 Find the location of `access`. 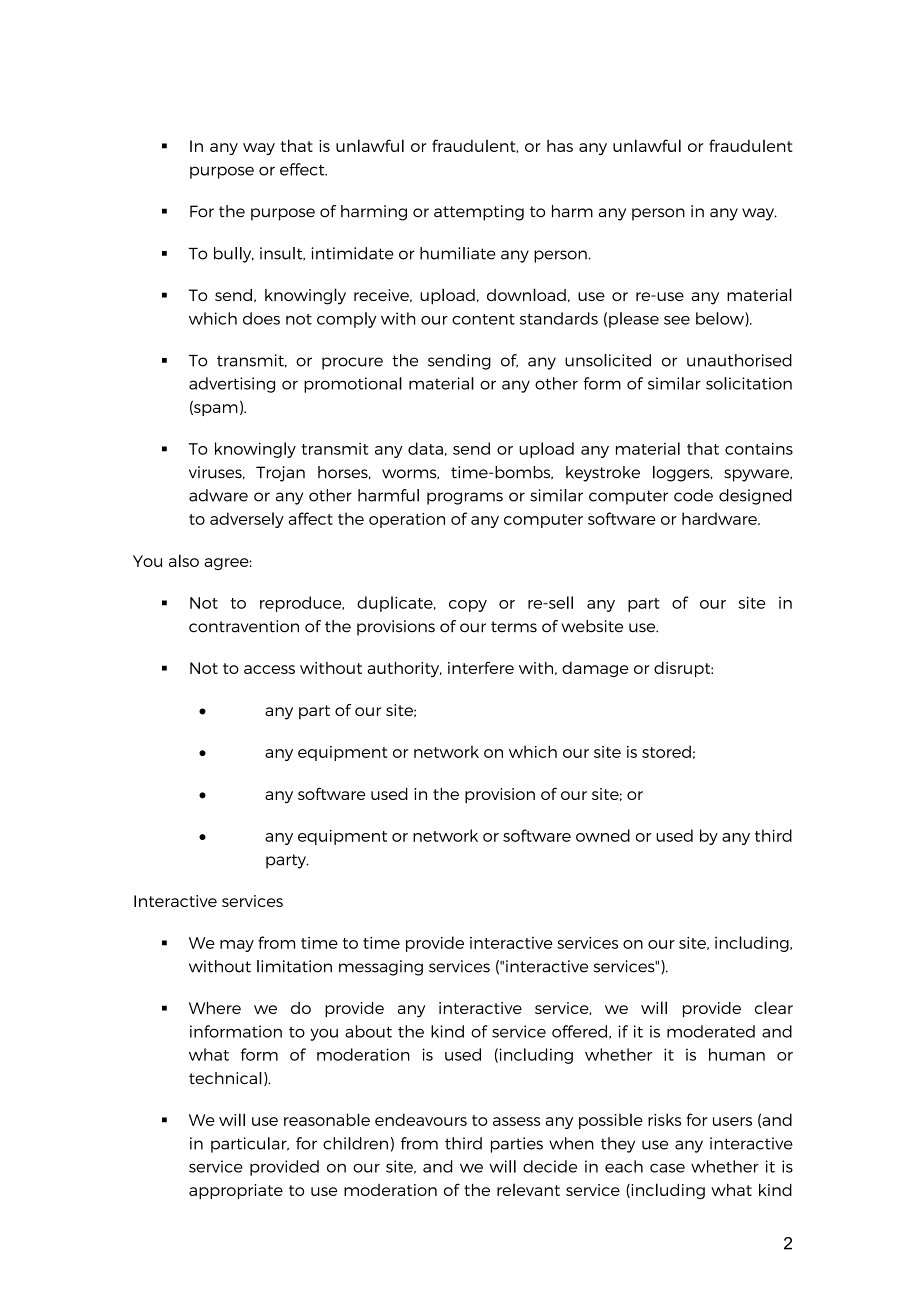

access is located at coordinates (269, 669).
